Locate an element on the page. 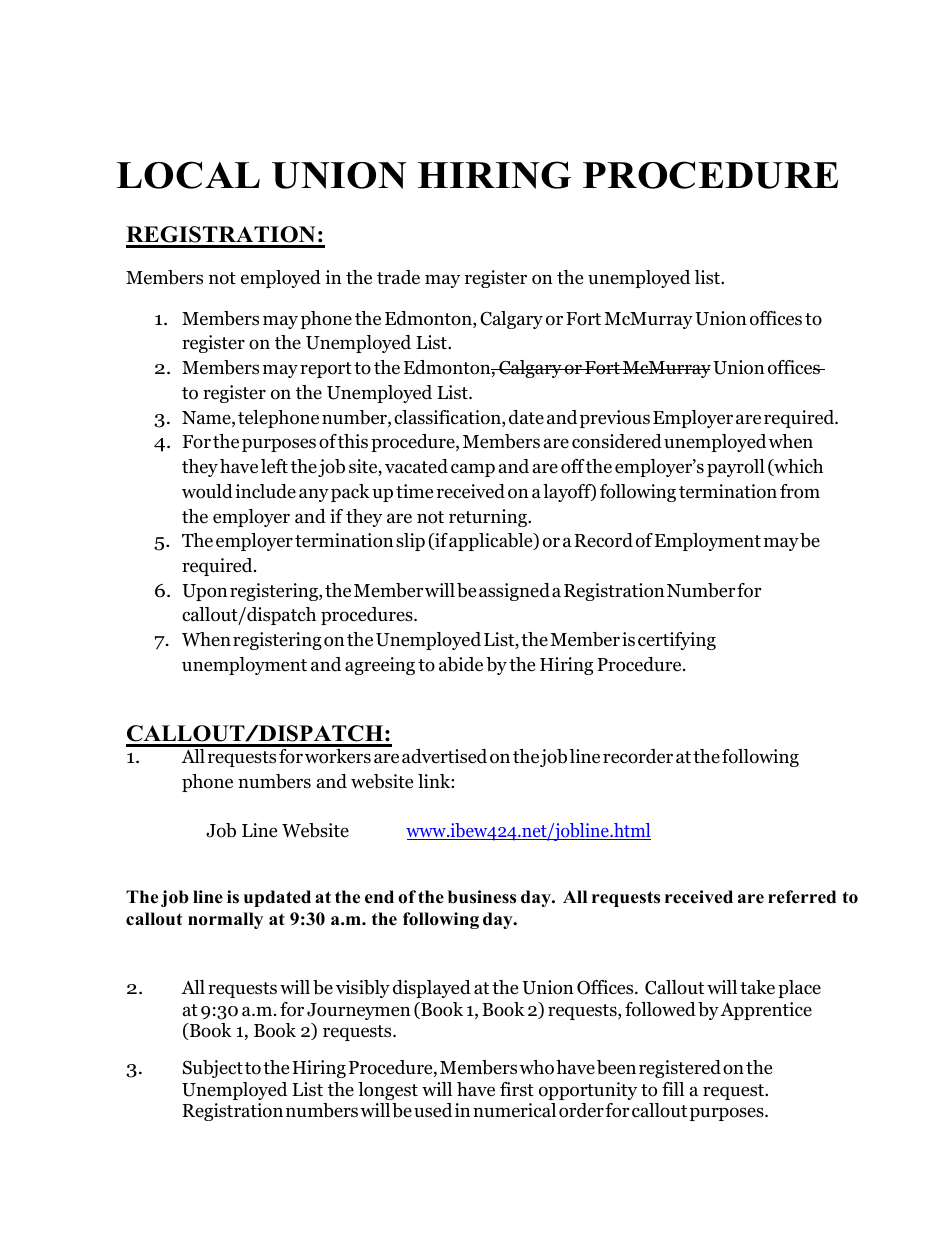  business is located at coordinates (482, 897).
